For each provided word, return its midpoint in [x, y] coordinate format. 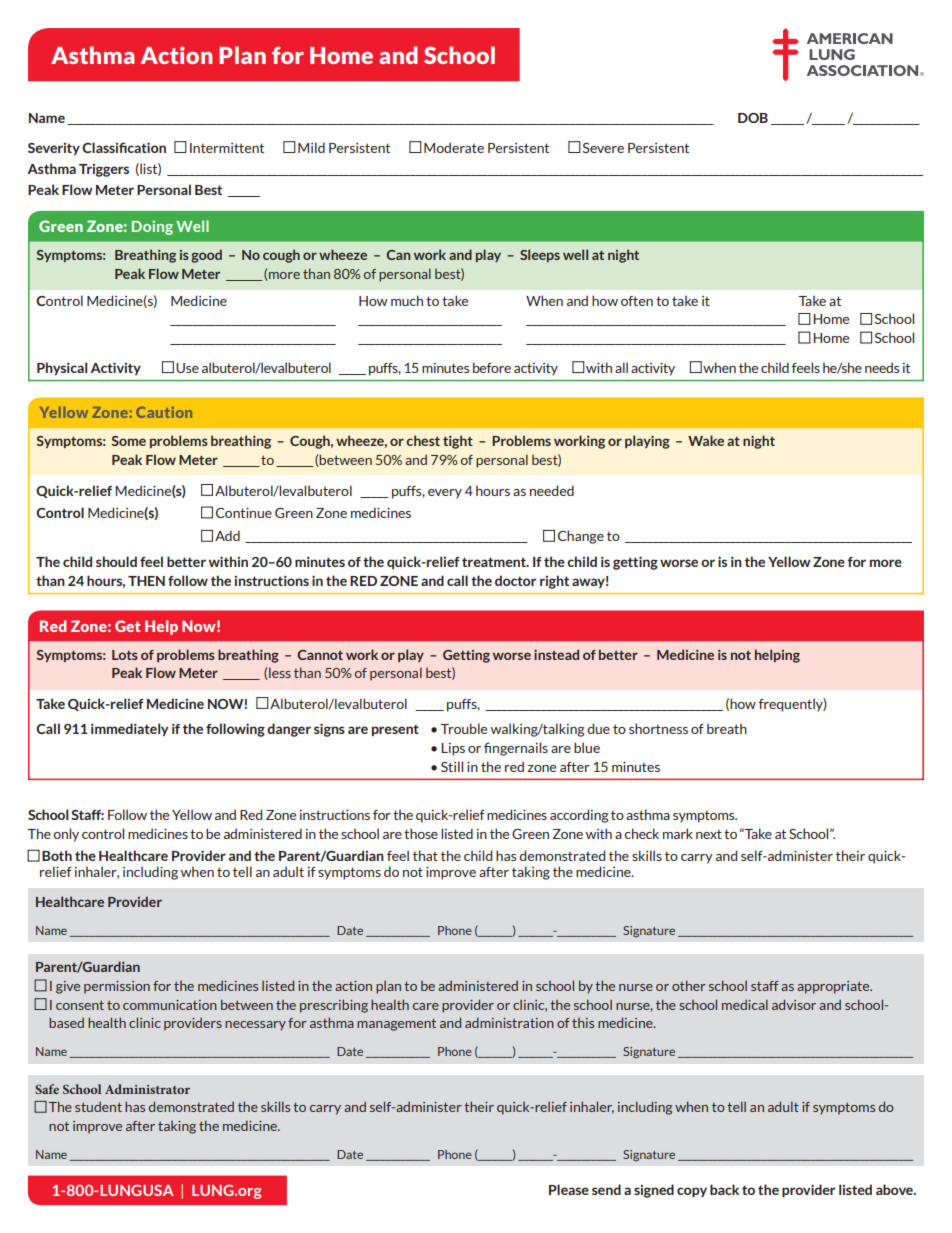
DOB [753, 118]
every [445, 494]
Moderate [454, 147]
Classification [124, 147]
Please [569, 1189]
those [421, 833]
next [709, 834]
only [66, 835]
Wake [706, 440]
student [98, 1107]
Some [128, 441]
